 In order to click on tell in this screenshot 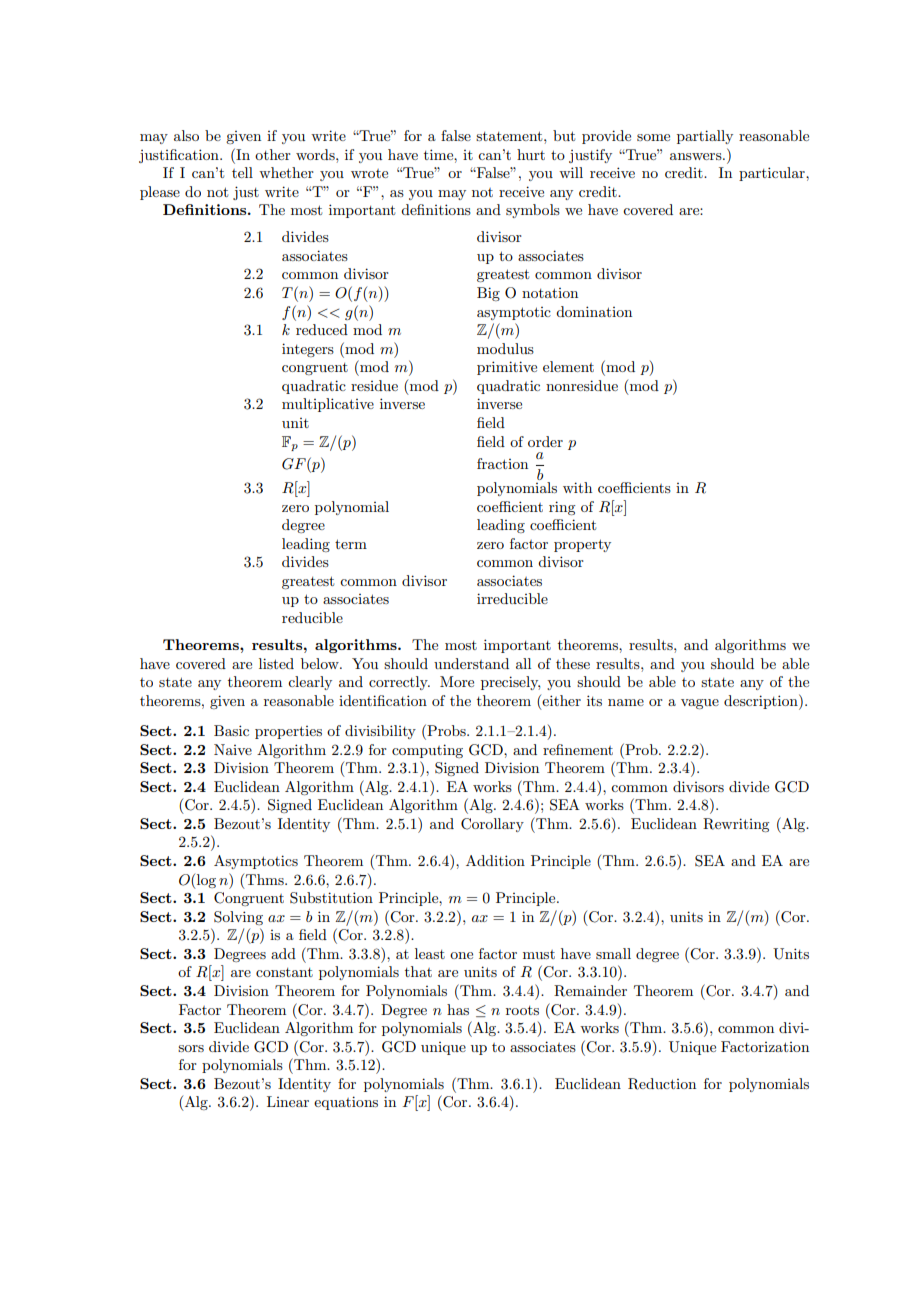, I will do `click(242, 172)`.
